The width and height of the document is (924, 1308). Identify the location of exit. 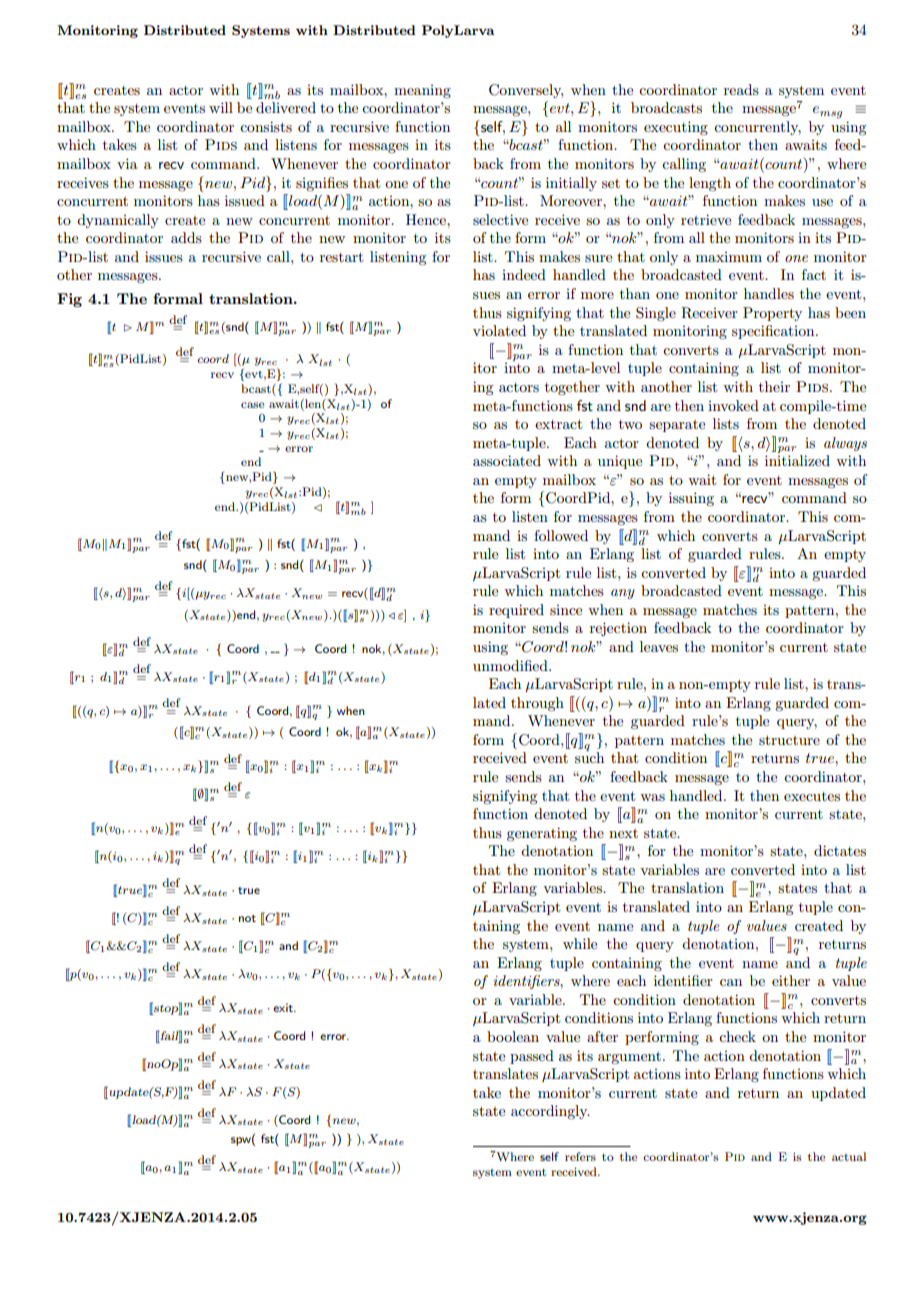
(284, 1007).
